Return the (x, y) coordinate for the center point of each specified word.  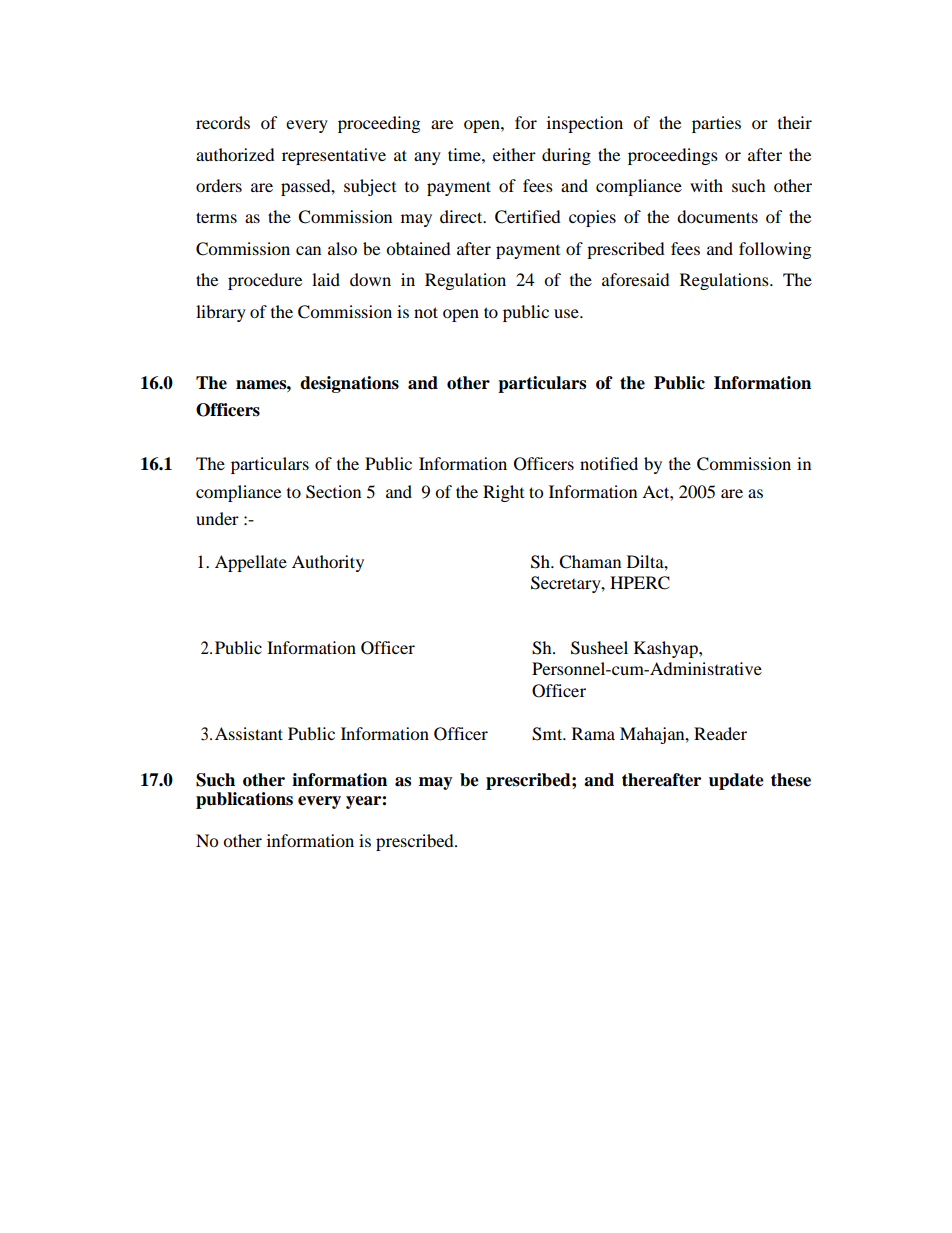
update (736, 781)
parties (716, 124)
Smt (548, 734)
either (514, 154)
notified (609, 463)
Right (503, 493)
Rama (593, 733)
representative (334, 156)
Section (333, 492)
